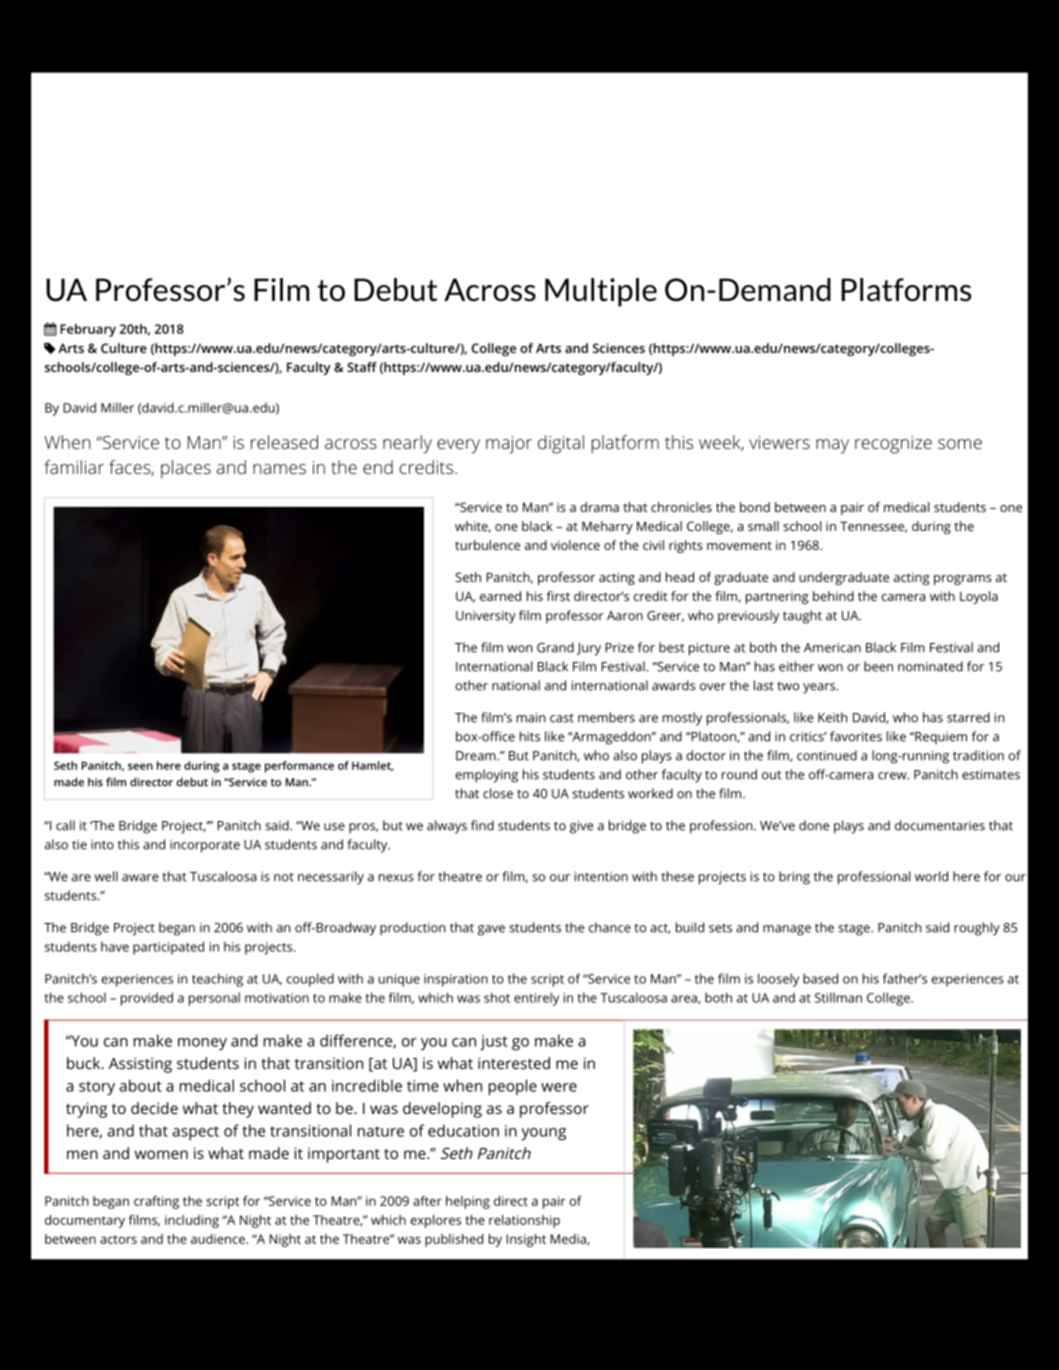  Describe the element at coordinates (498, 793) in the image. I see `close` at that location.
